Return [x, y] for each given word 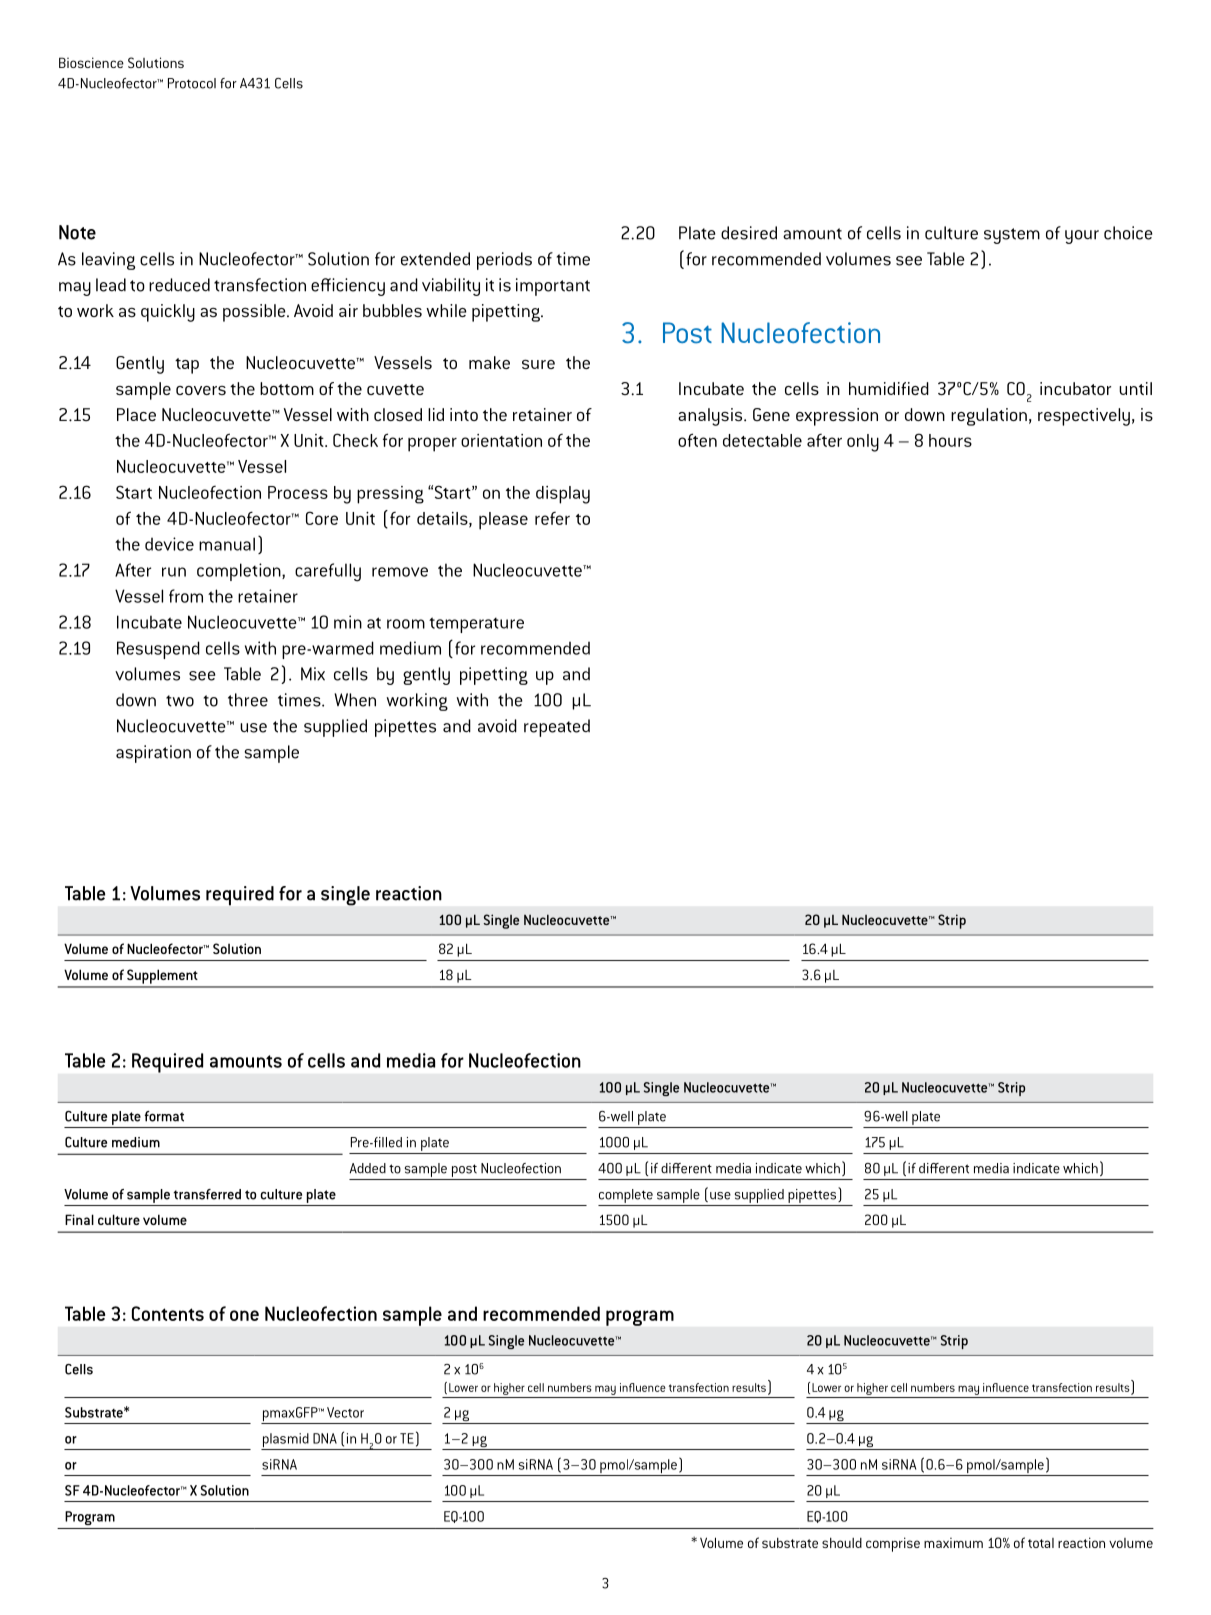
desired [749, 233]
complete [626, 1196]
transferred [207, 1194]
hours [950, 440]
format [164, 1116]
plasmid [286, 1441]
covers [201, 390]
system [1012, 236]
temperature [476, 625]
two [180, 701]
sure [538, 364]
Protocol [192, 83]
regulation [989, 417]
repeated [557, 728]
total [1041, 1543]
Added [368, 1168]
